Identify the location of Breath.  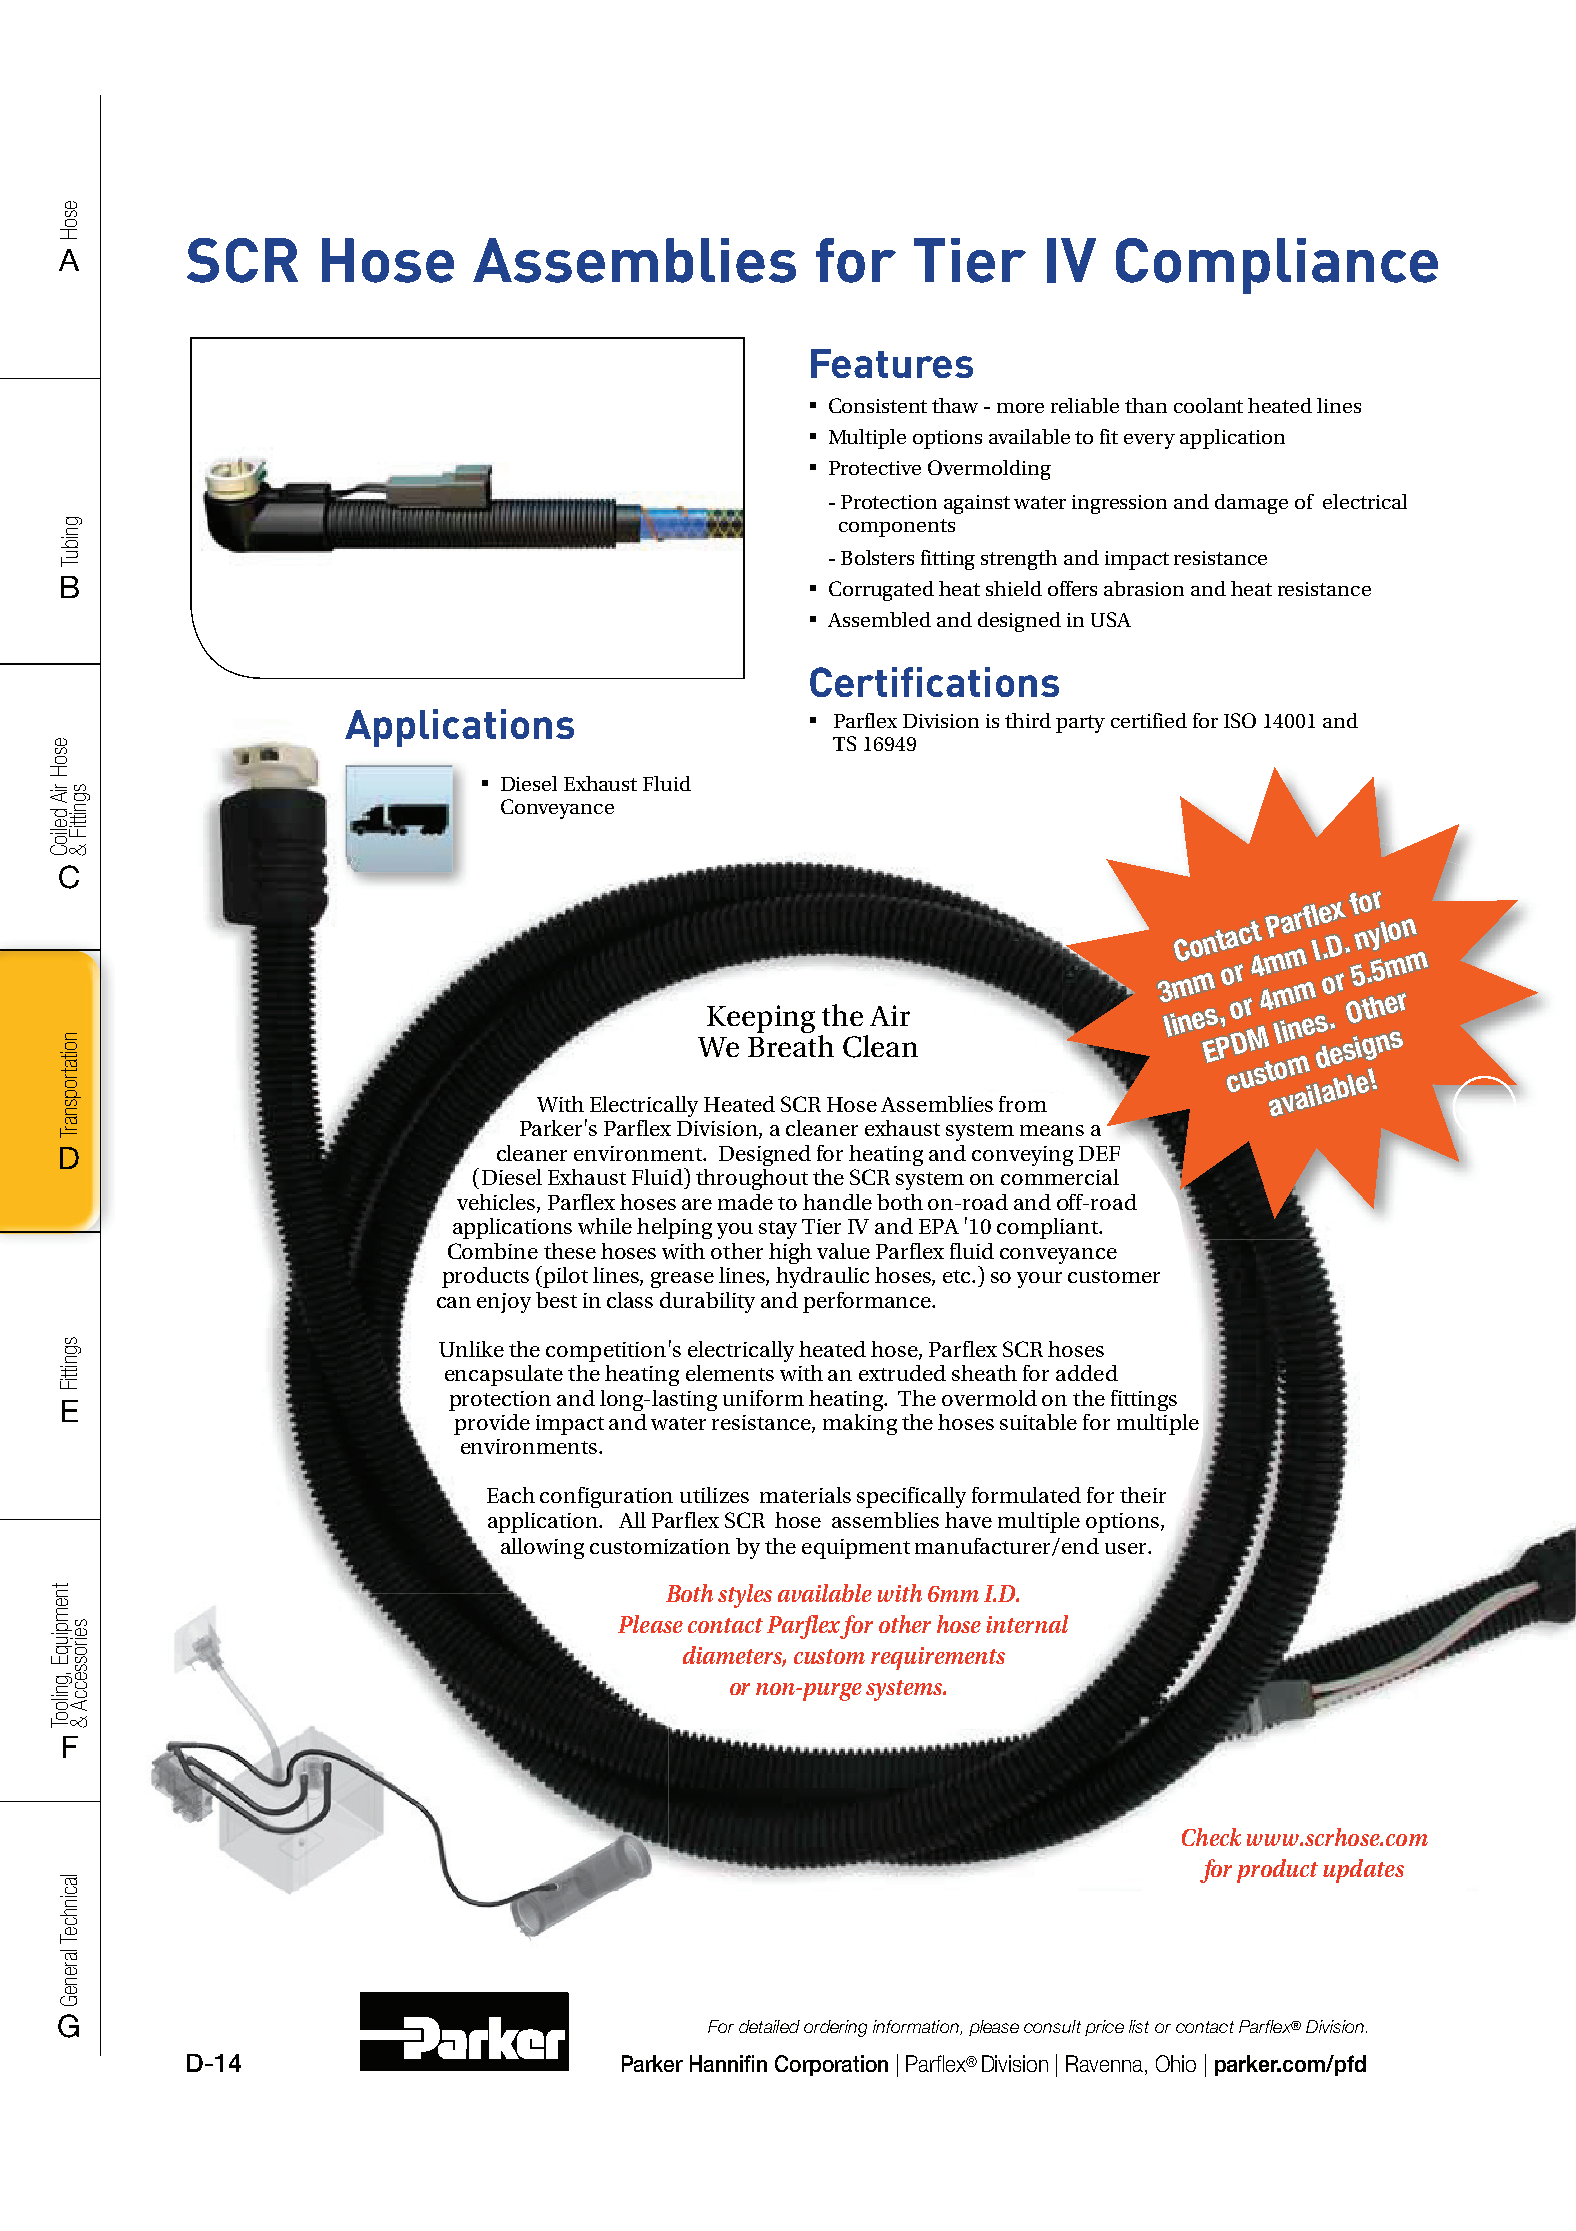
(791, 1044).
